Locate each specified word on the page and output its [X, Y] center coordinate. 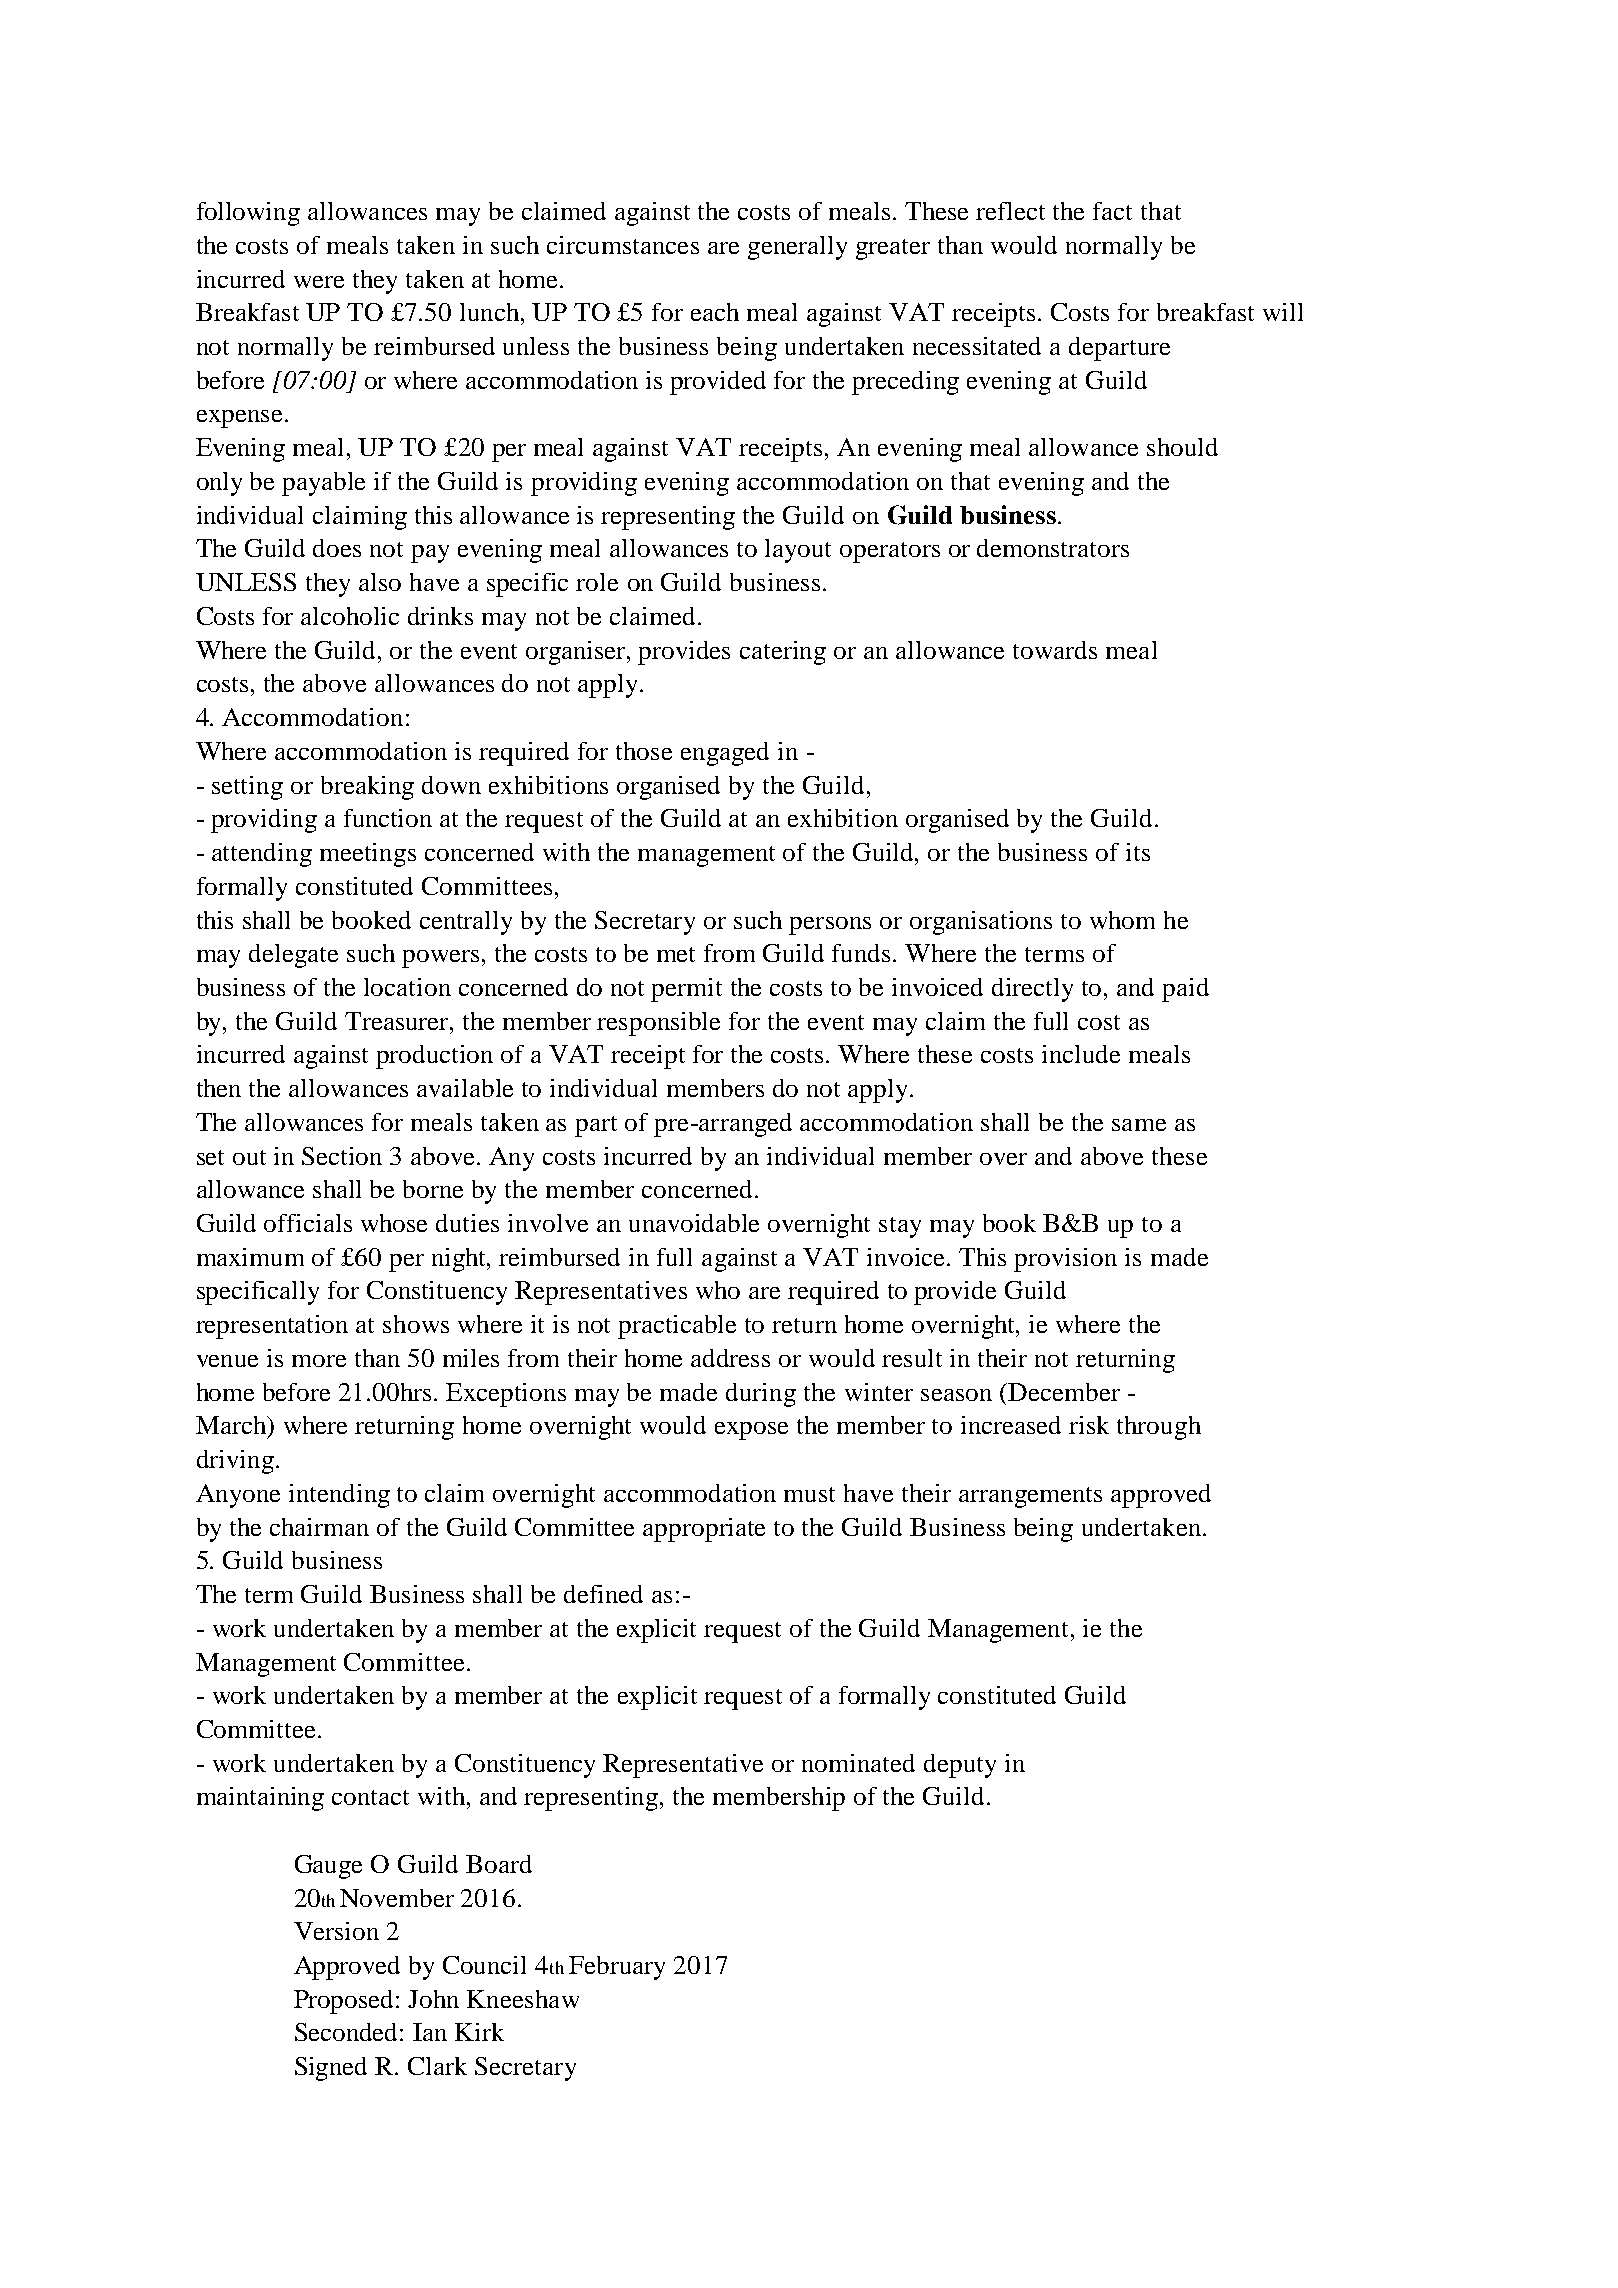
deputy [960, 1766]
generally [797, 248]
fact [1112, 211]
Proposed [345, 2002]
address [730, 1358]
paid [1185, 990]
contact [370, 1797]
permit [686, 990]
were [319, 282]
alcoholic [350, 616]
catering [783, 653]
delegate [293, 956]
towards [1055, 650]
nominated [858, 1763]
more [319, 1361]
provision [1065, 1260]
